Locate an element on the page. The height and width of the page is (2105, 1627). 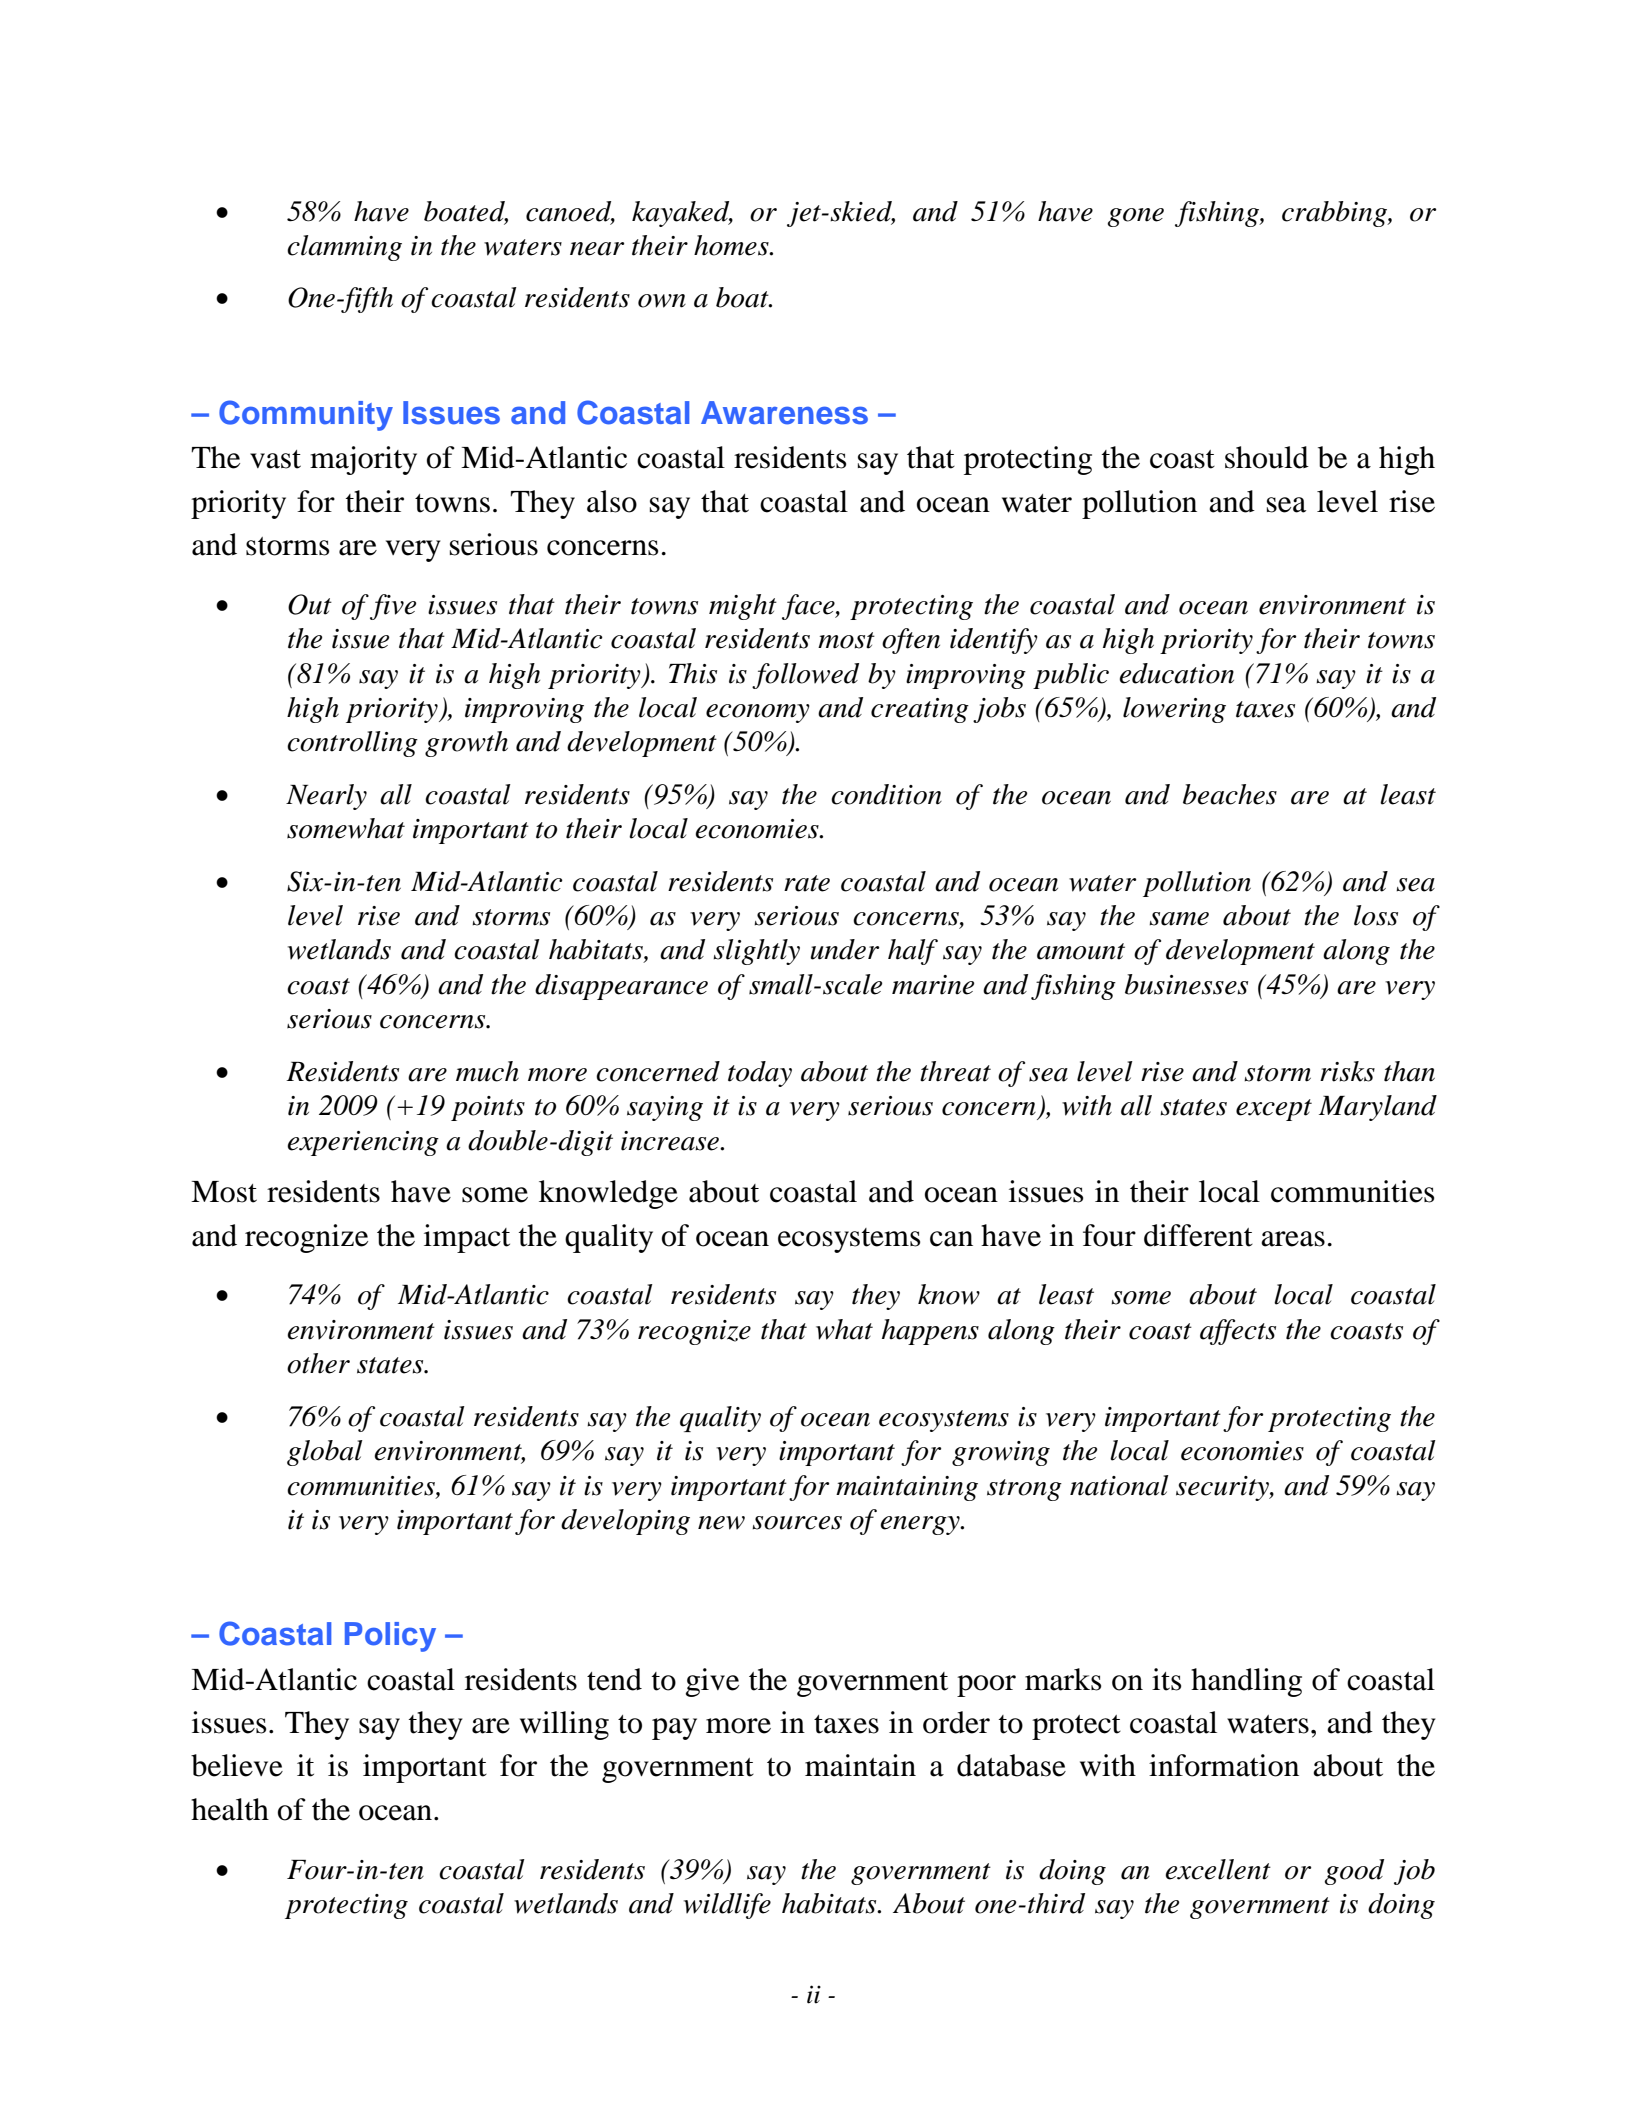
experiencing is located at coordinates (363, 1143).
